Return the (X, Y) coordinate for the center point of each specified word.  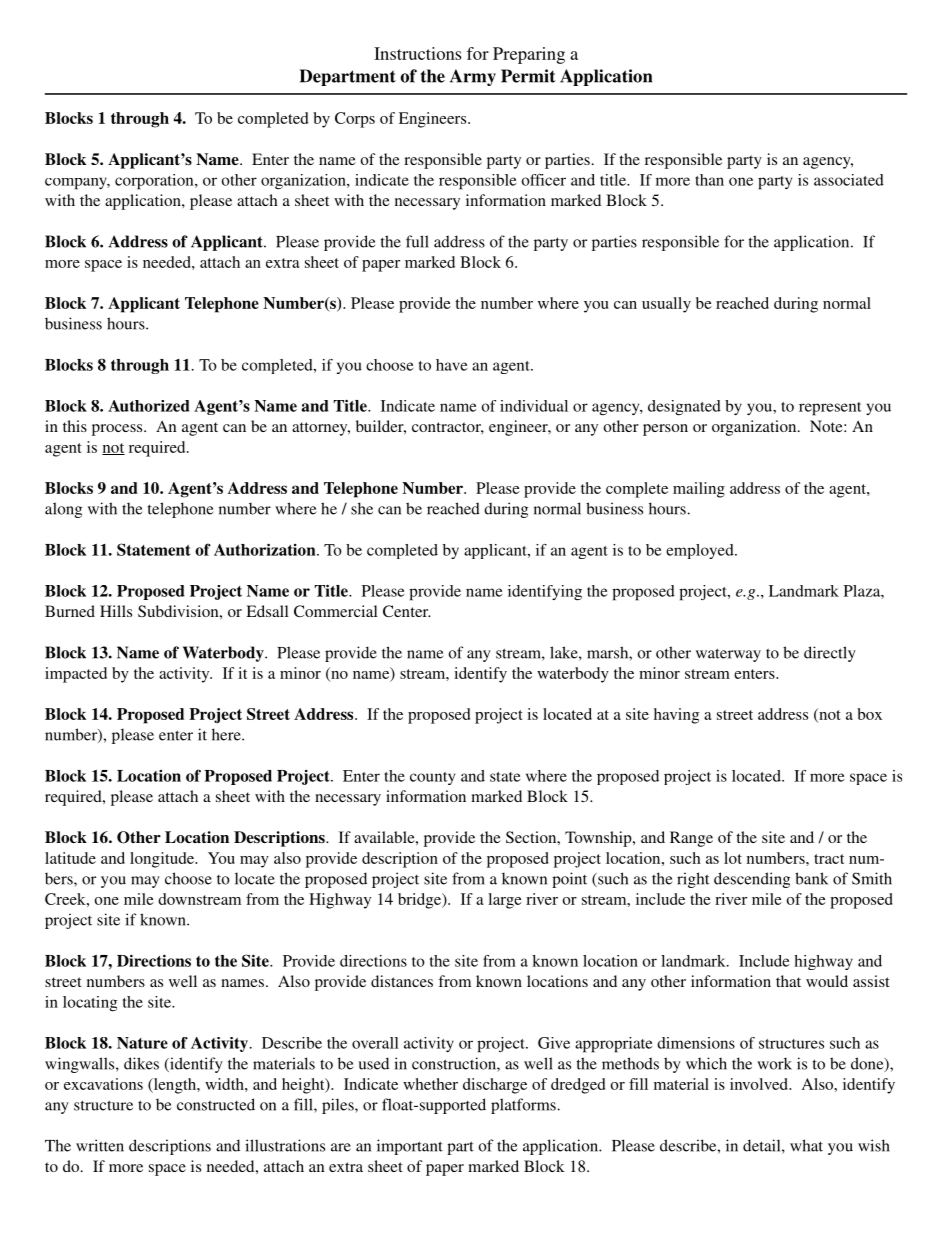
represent (830, 409)
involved (760, 1084)
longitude (163, 860)
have (451, 365)
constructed (216, 1104)
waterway (728, 655)
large (505, 901)
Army (473, 77)
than (709, 180)
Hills (116, 611)
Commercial (336, 611)
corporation (155, 182)
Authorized (148, 406)
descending (752, 880)
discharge (495, 1086)
